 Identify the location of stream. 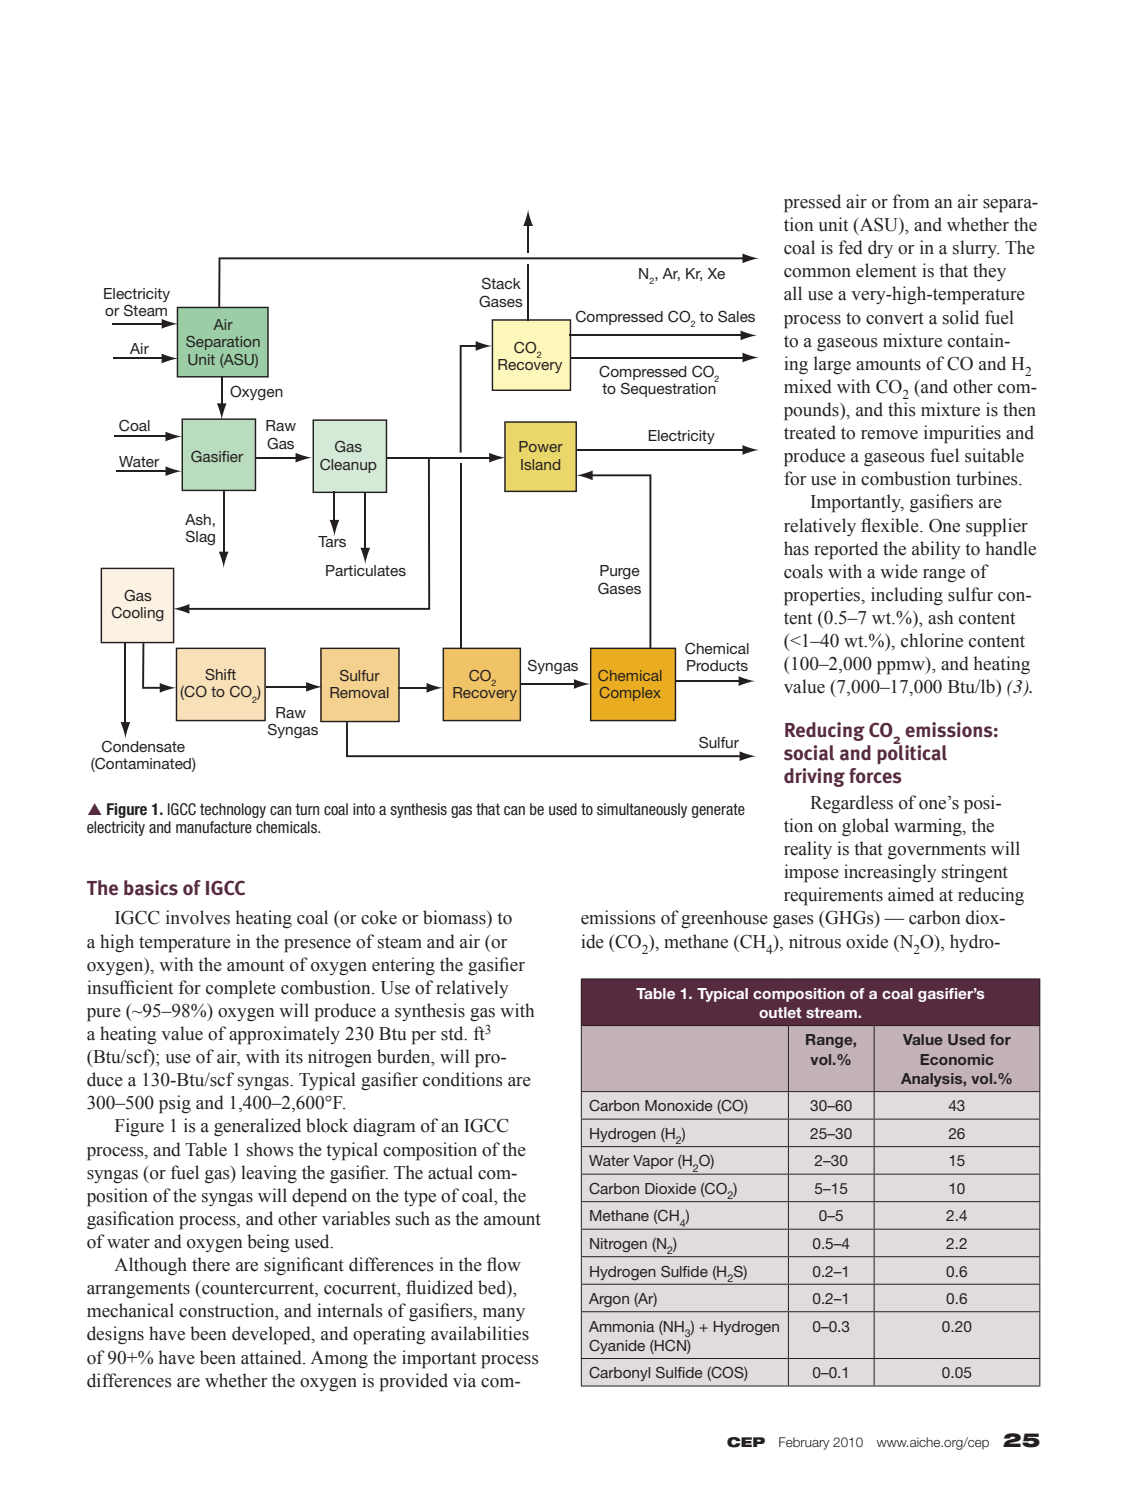
(832, 1012).
